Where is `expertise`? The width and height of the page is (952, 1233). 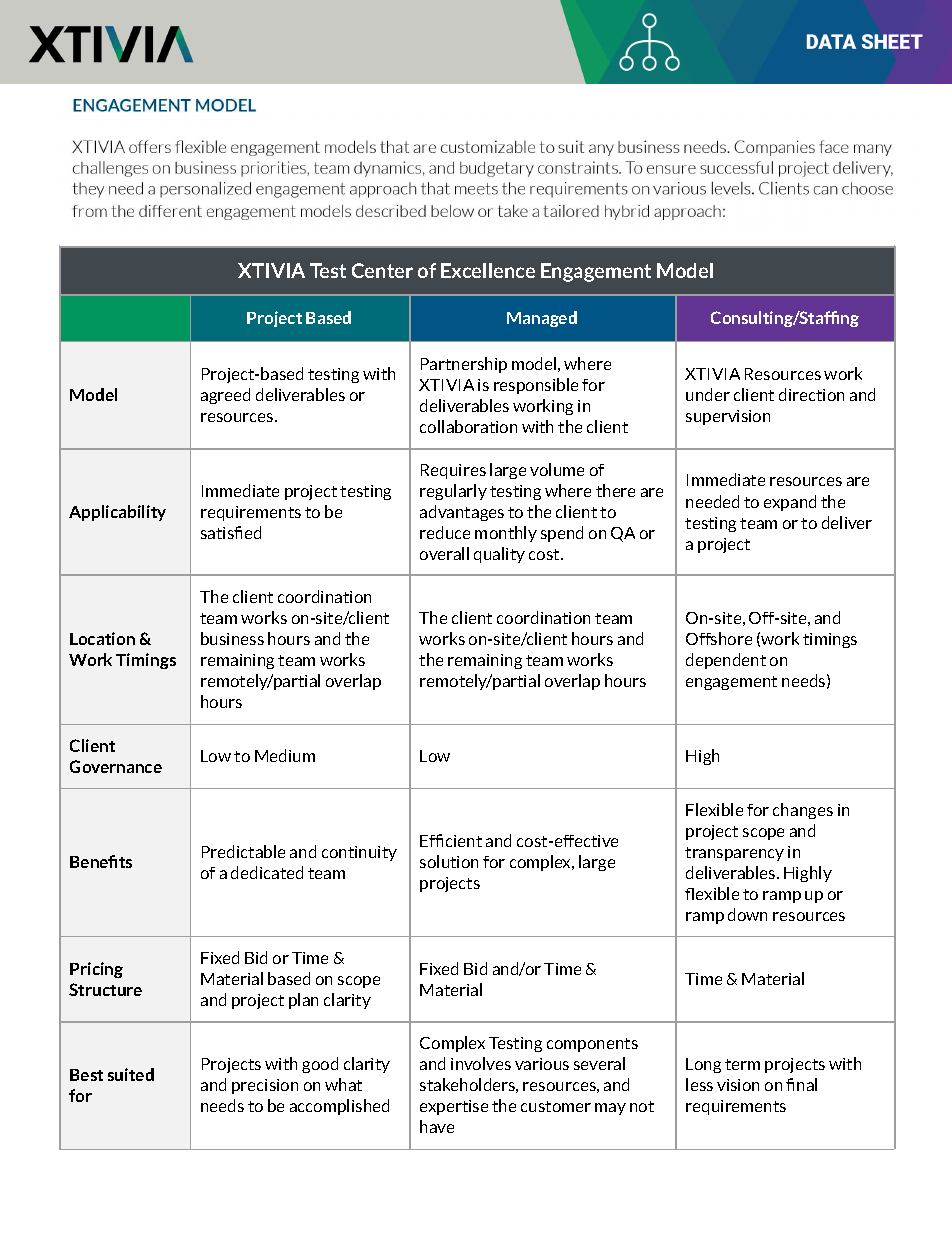 expertise is located at coordinates (454, 1107).
